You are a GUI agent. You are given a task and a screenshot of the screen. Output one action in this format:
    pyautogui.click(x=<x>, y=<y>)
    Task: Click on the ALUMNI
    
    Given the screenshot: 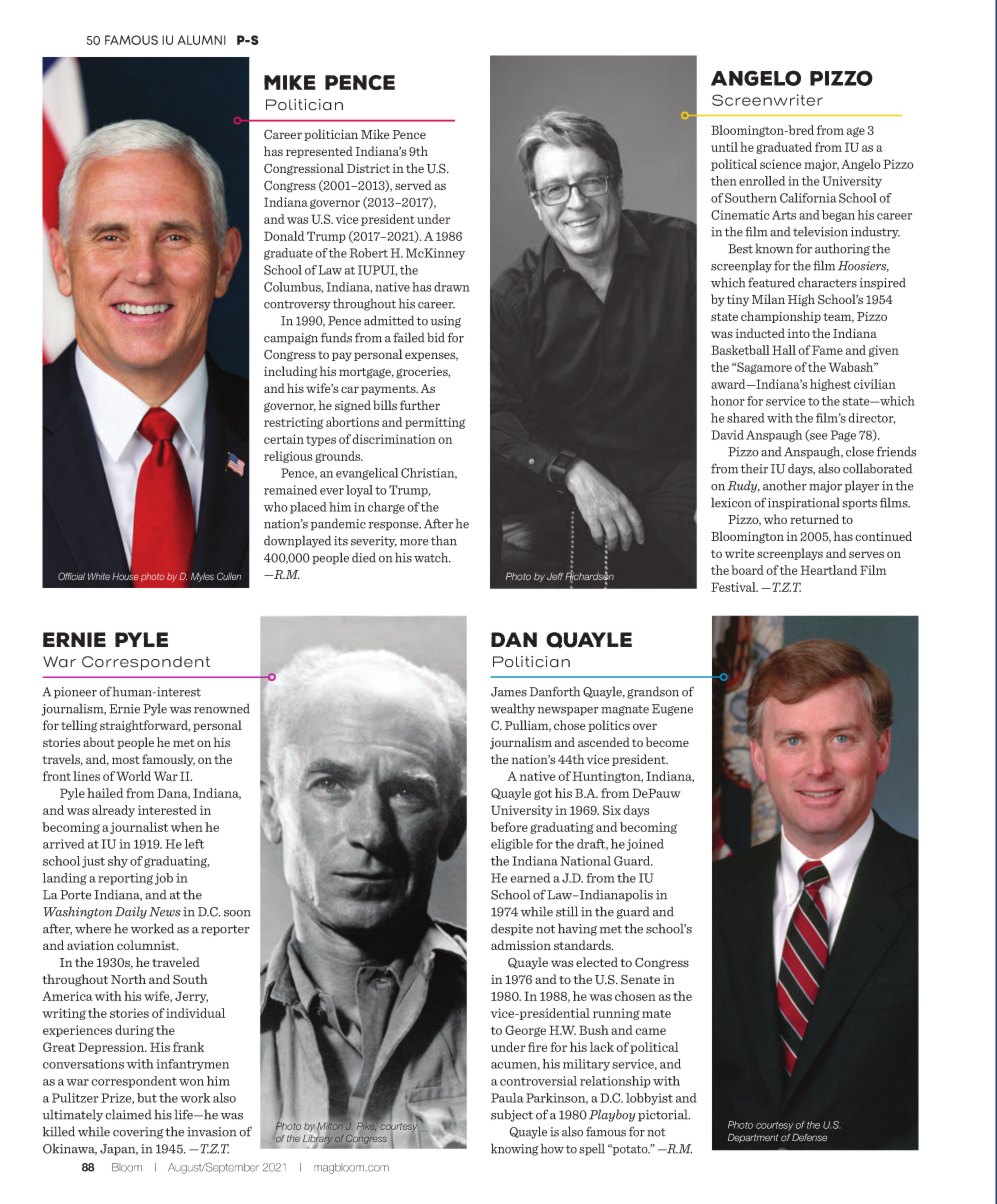 What is the action you would take?
    pyautogui.click(x=201, y=40)
